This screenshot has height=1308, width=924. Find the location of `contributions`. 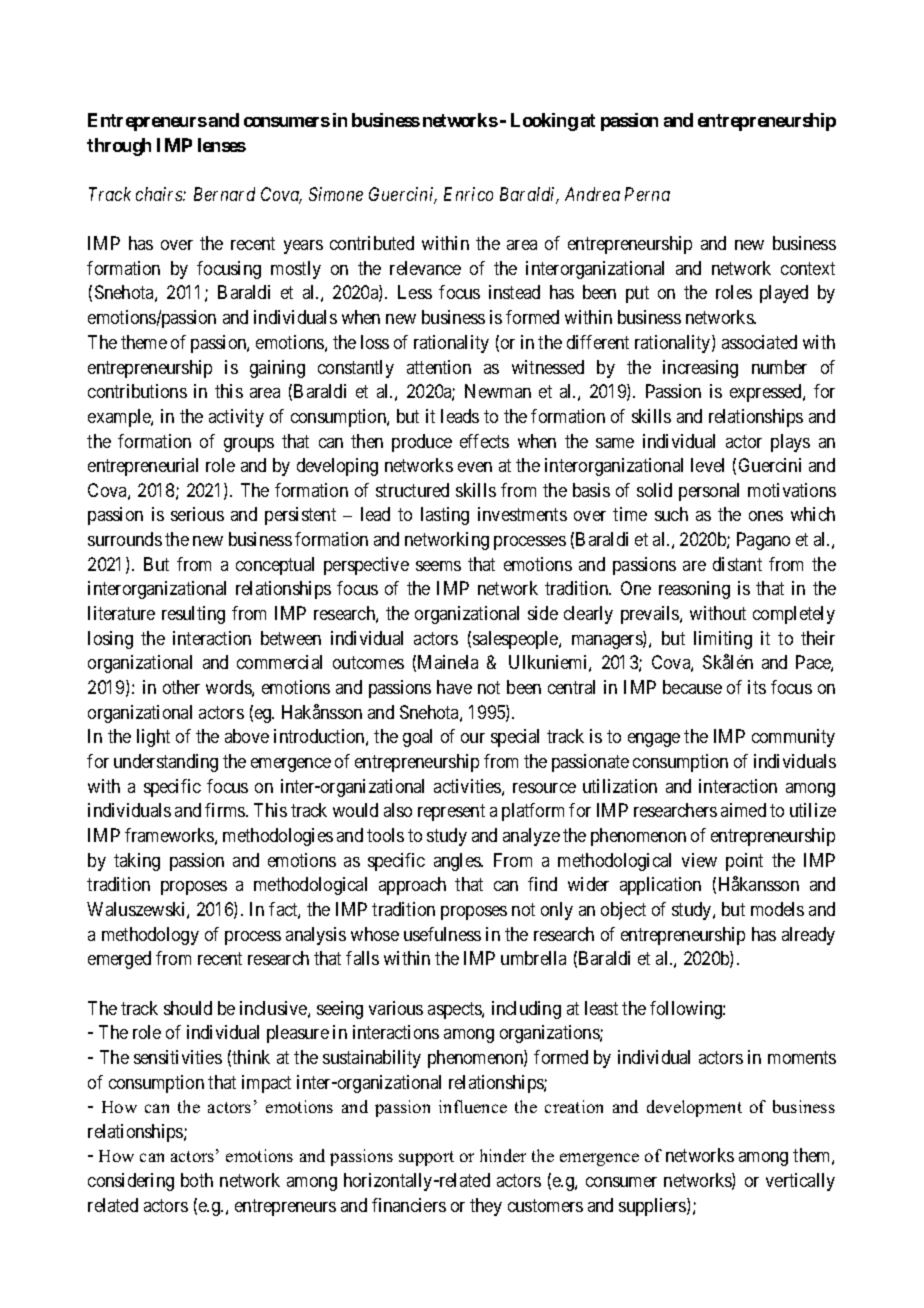

contributions is located at coordinates (137, 391).
